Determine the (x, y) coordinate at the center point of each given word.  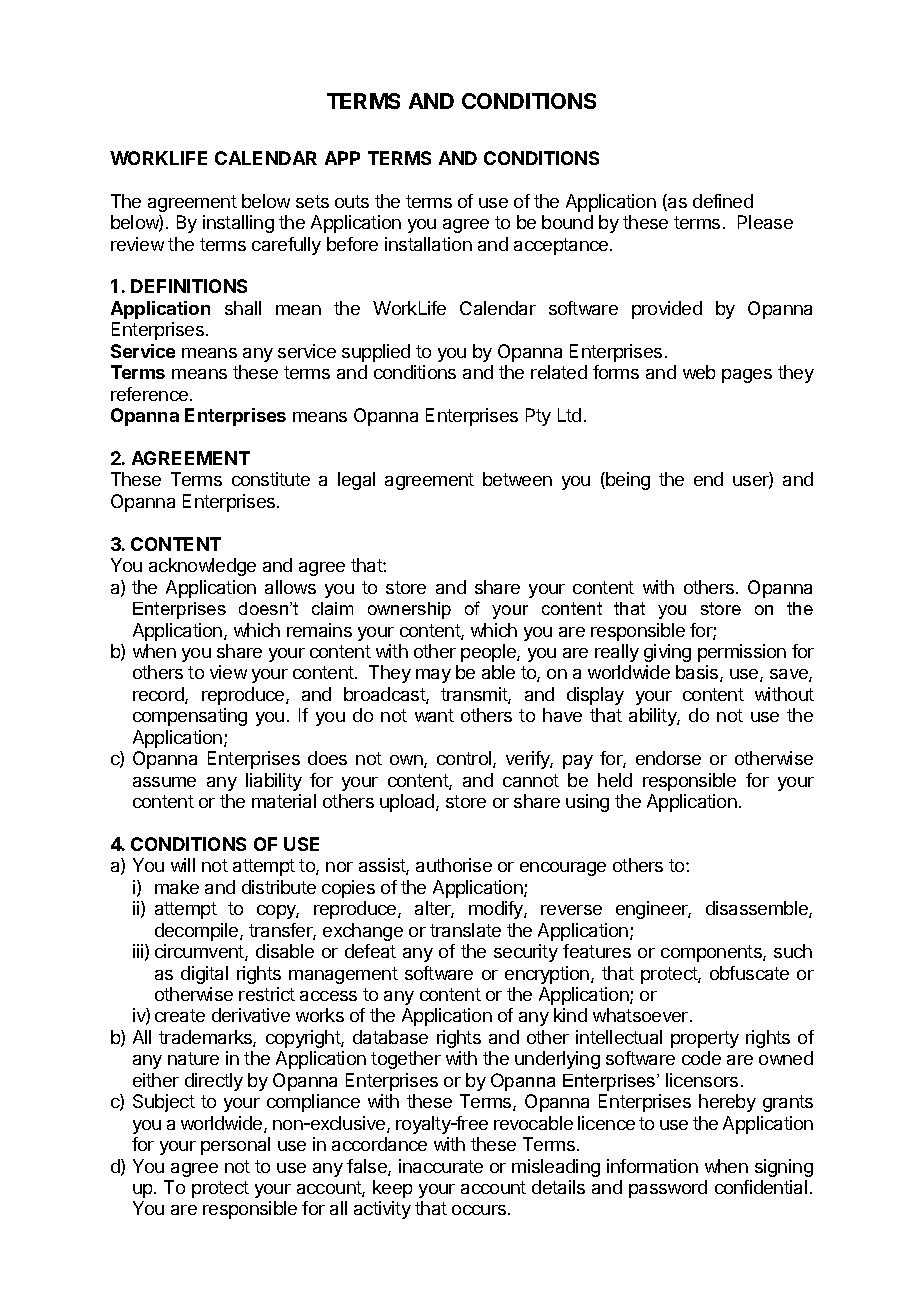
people (489, 653)
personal (235, 1146)
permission (742, 653)
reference (151, 394)
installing (238, 224)
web (699, 372)
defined (723, 201)
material (284, 801)
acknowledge (202, 567)
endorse (668, 758)
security (526, 953)
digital (204, 975)
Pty (538, 417)
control (465, 759)
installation (428, 244)
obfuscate (749, 973)
